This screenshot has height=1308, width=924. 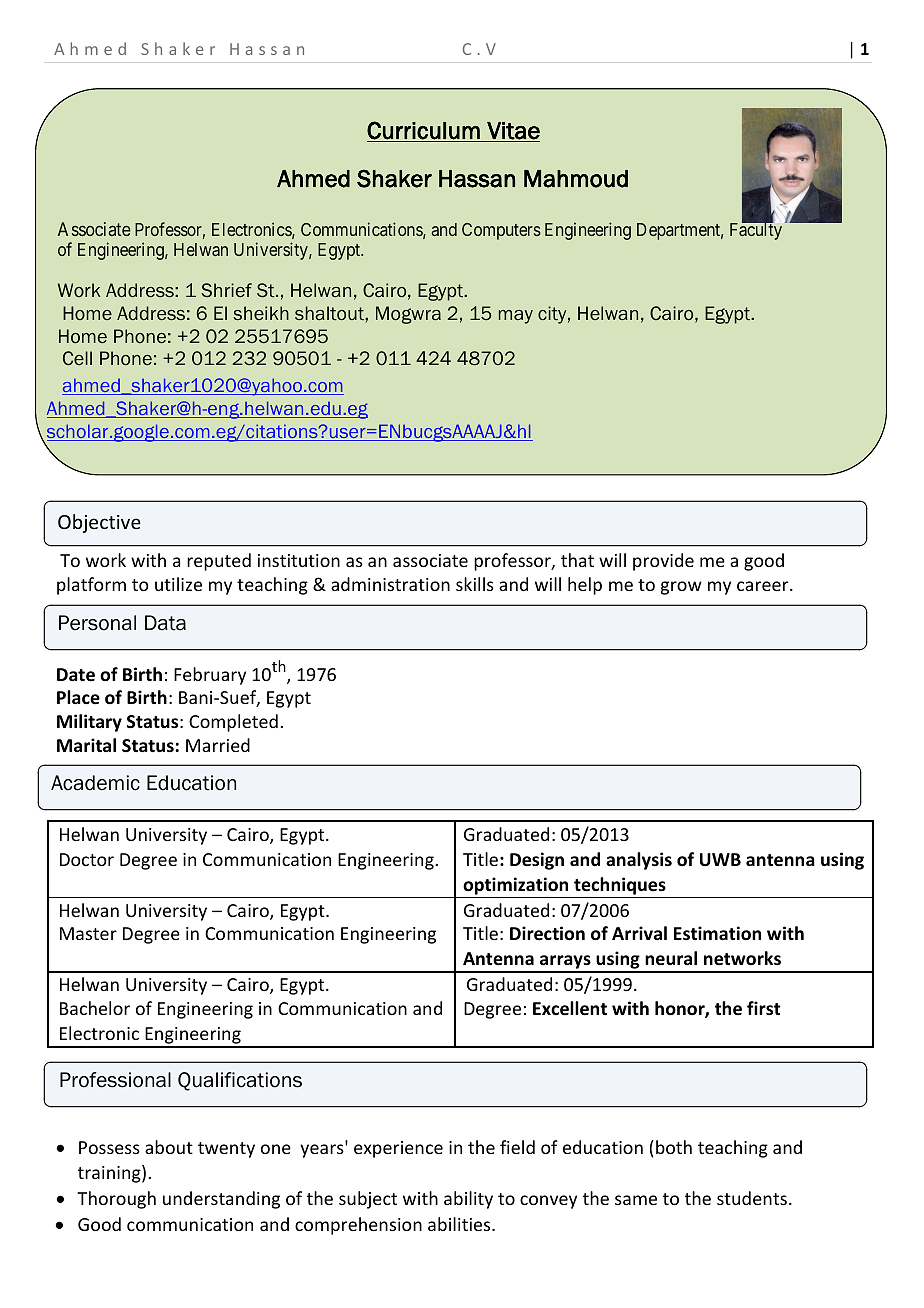 What do you see at coordinates (95, 783) in the screenshot?
I see `Academic` at bounding box center [95, 783].
